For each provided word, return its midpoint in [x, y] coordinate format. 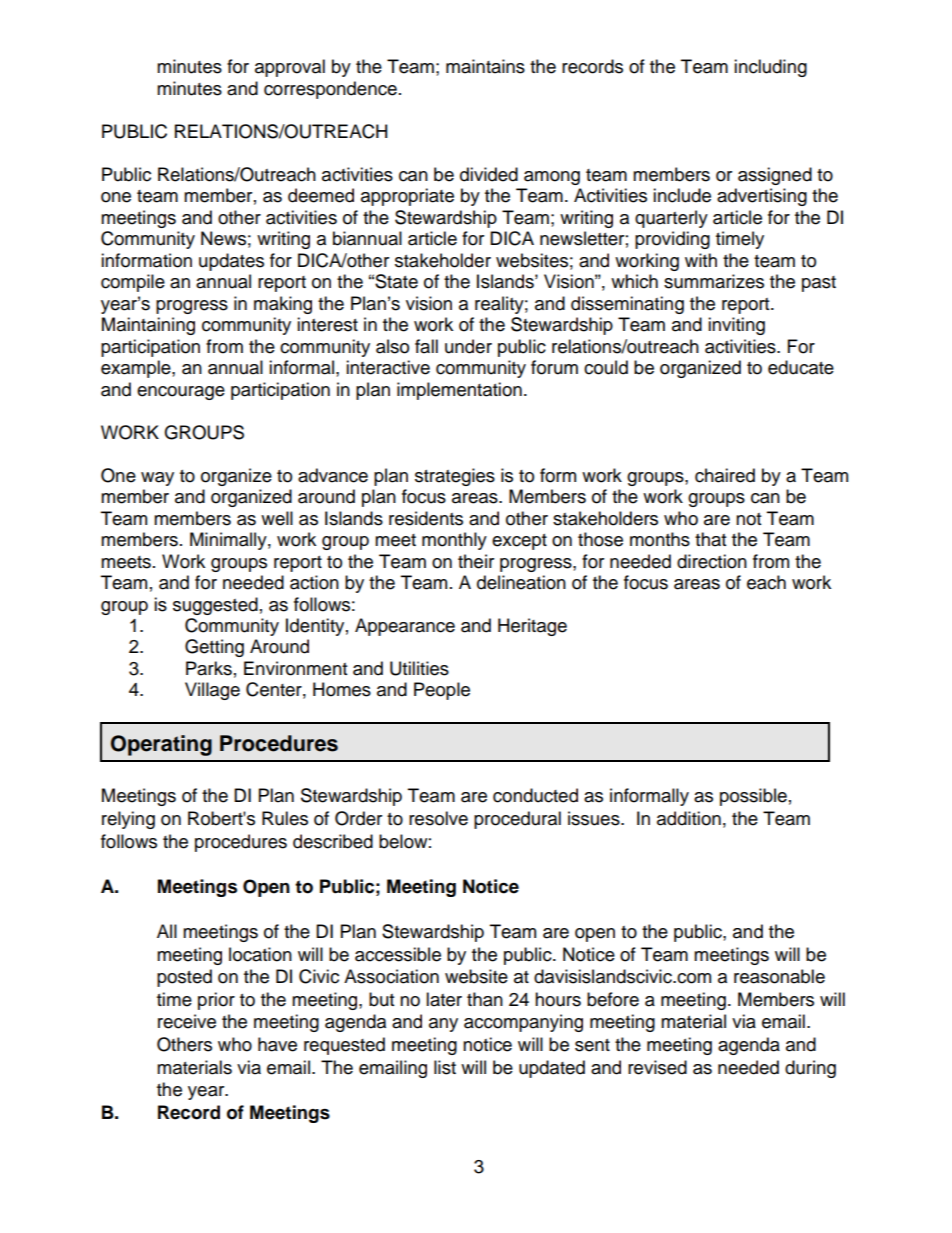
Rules [285, 818]
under [468, 346]
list [445, 1067]
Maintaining [148, 326]
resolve [438, 818]
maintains [485, 66]
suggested [215, 606]
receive [187, 1021]
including [770, 68]
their [476, 561]
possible [753, 797]
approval [290, 68]
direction [712, 561]
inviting [736, 326]
